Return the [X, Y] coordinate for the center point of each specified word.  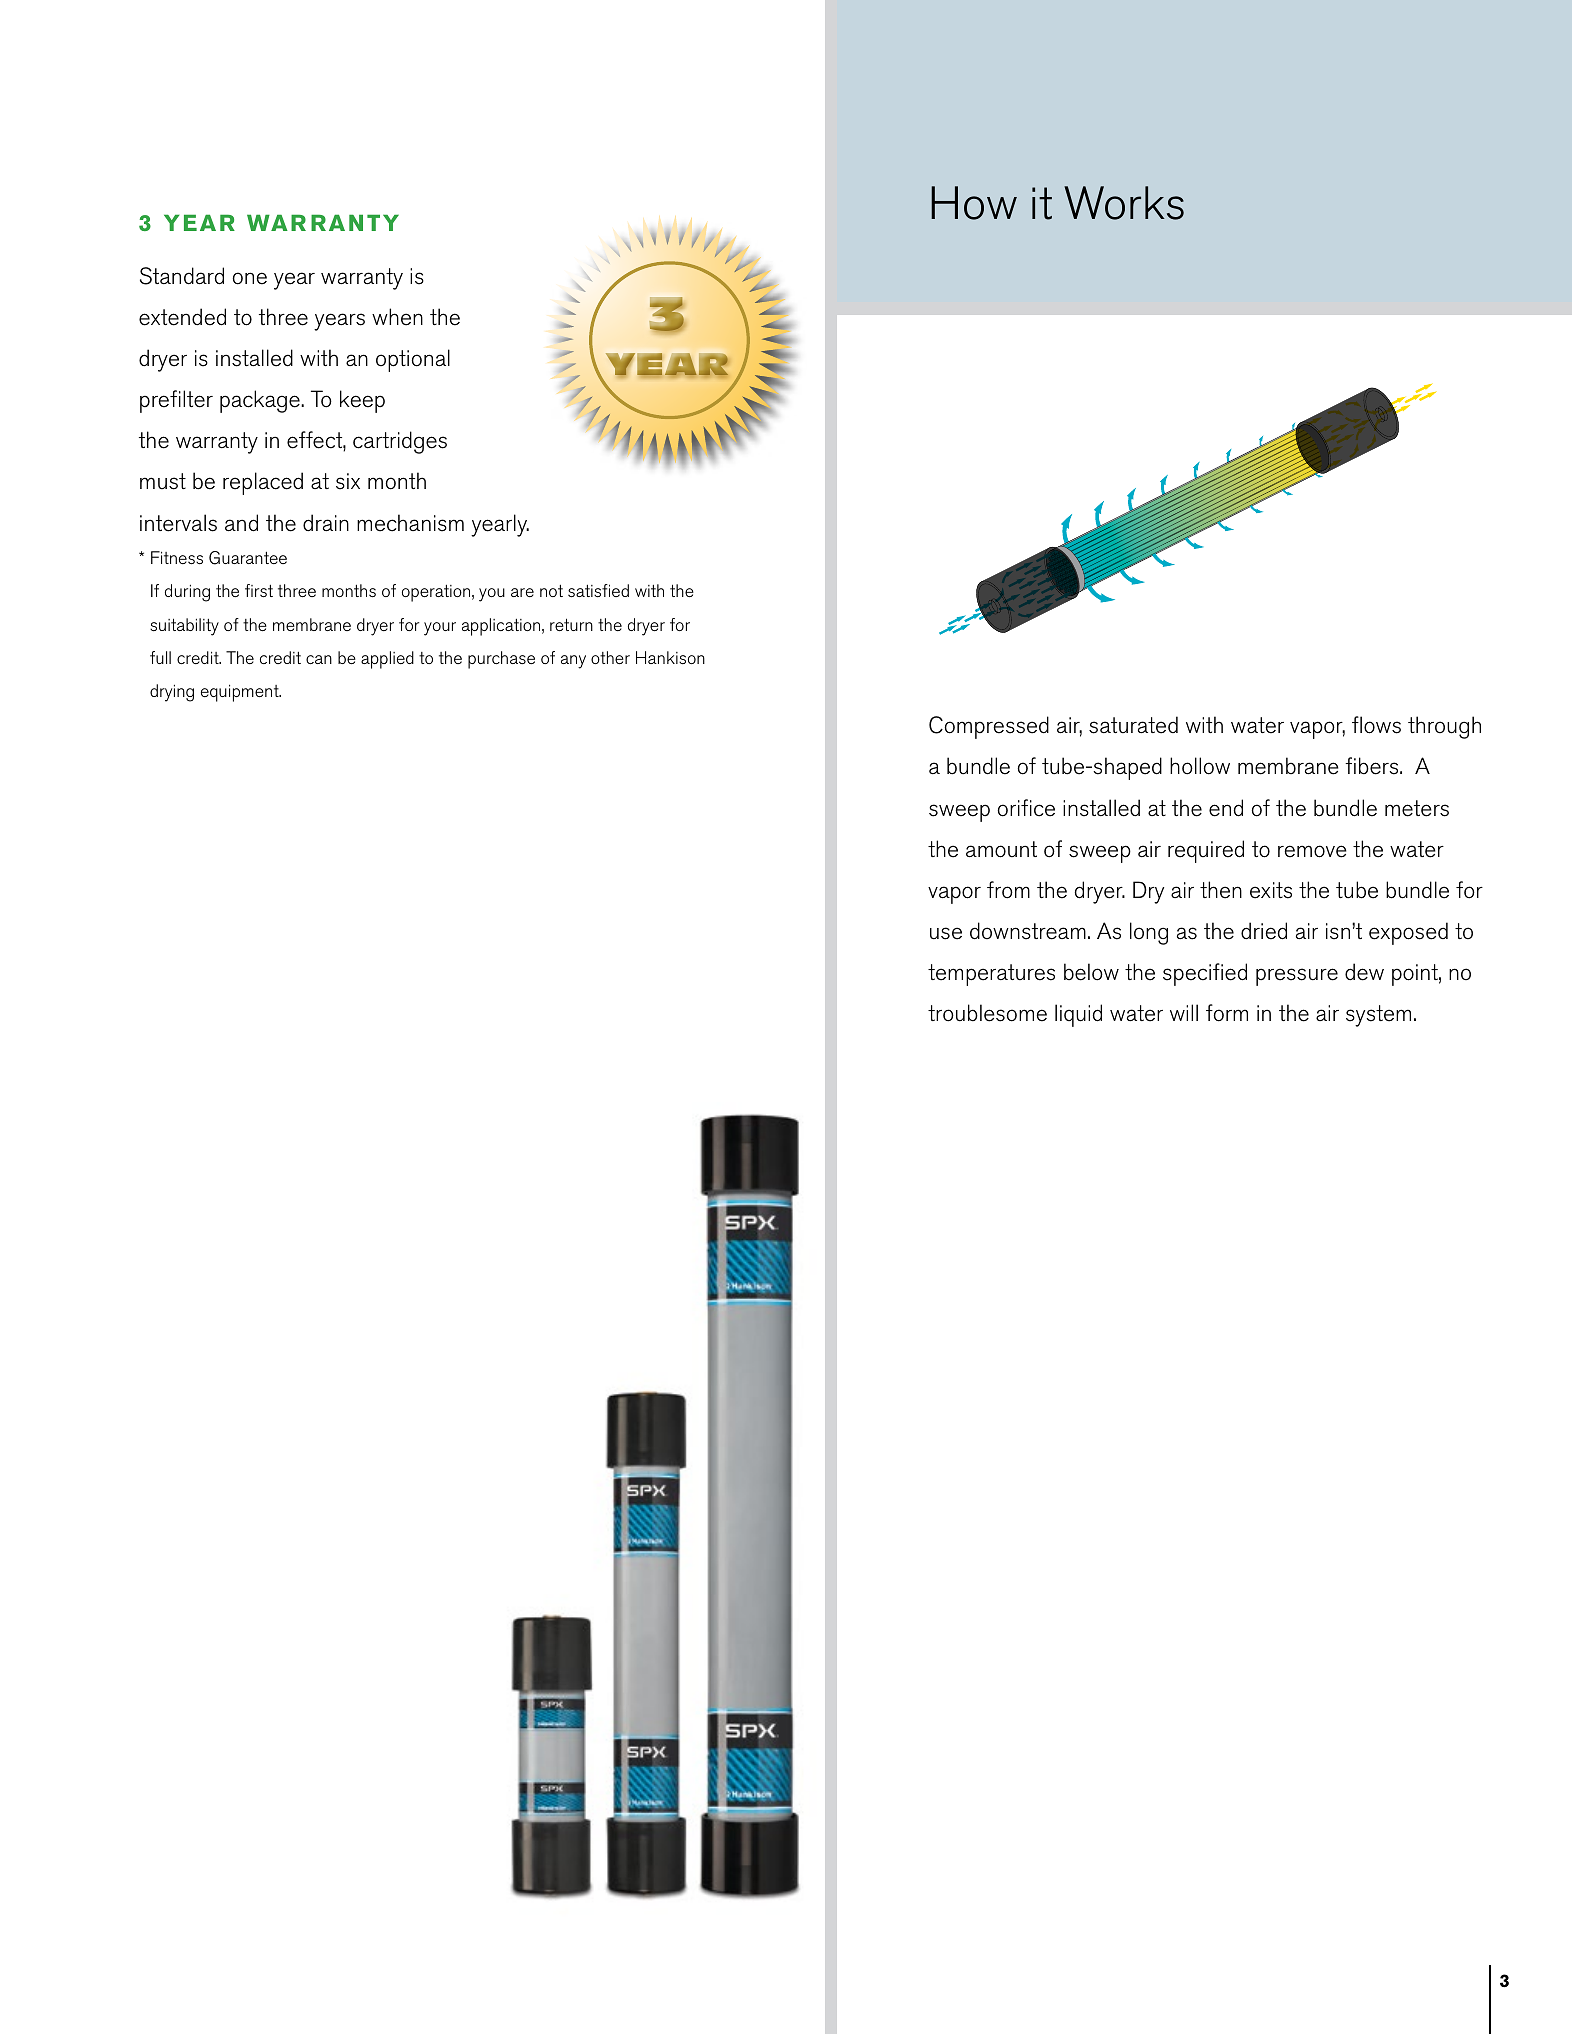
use [946, 933]
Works [1124, 203]
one [249, 278]
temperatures [991, 975]
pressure [1297, 977]
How [974, 203]
